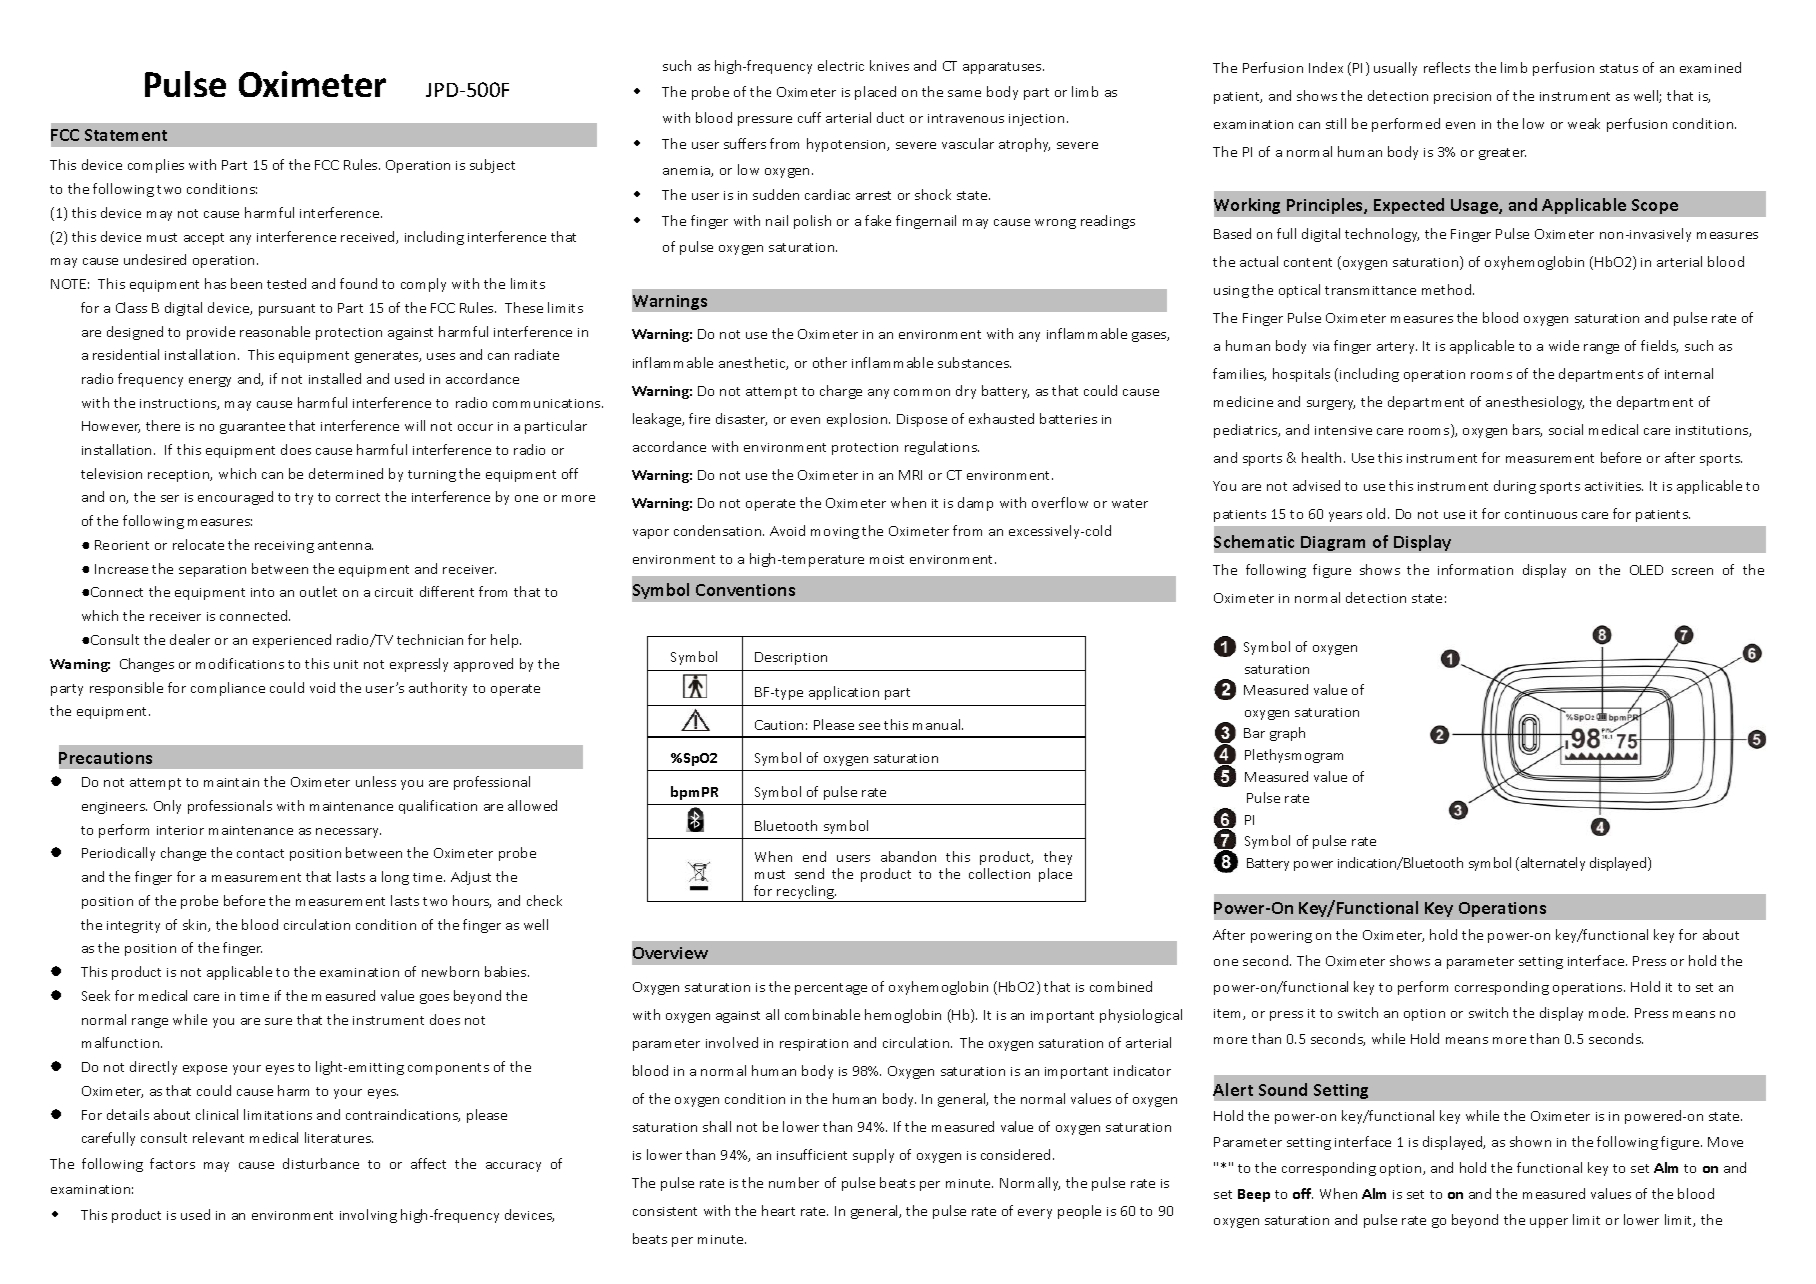  I want to click on upper, so click(1549, 1223).
